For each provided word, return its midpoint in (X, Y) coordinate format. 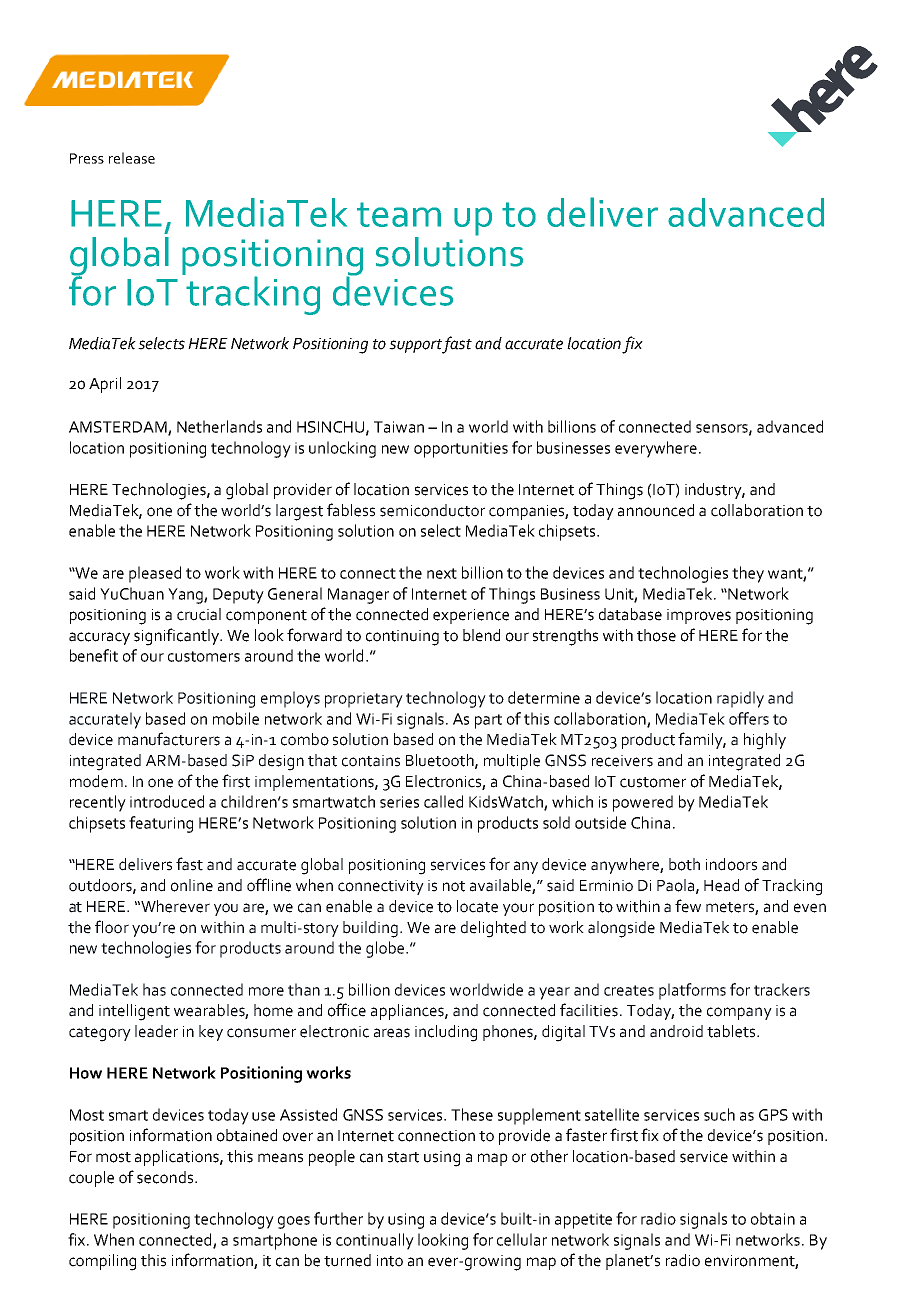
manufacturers (169, 739)
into (390, 1261)
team (399, 214)
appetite (583, 1221)
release (132, 158)
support (416, 346)
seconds (166, 1177)
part (488, 721)
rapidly (740, 699)
